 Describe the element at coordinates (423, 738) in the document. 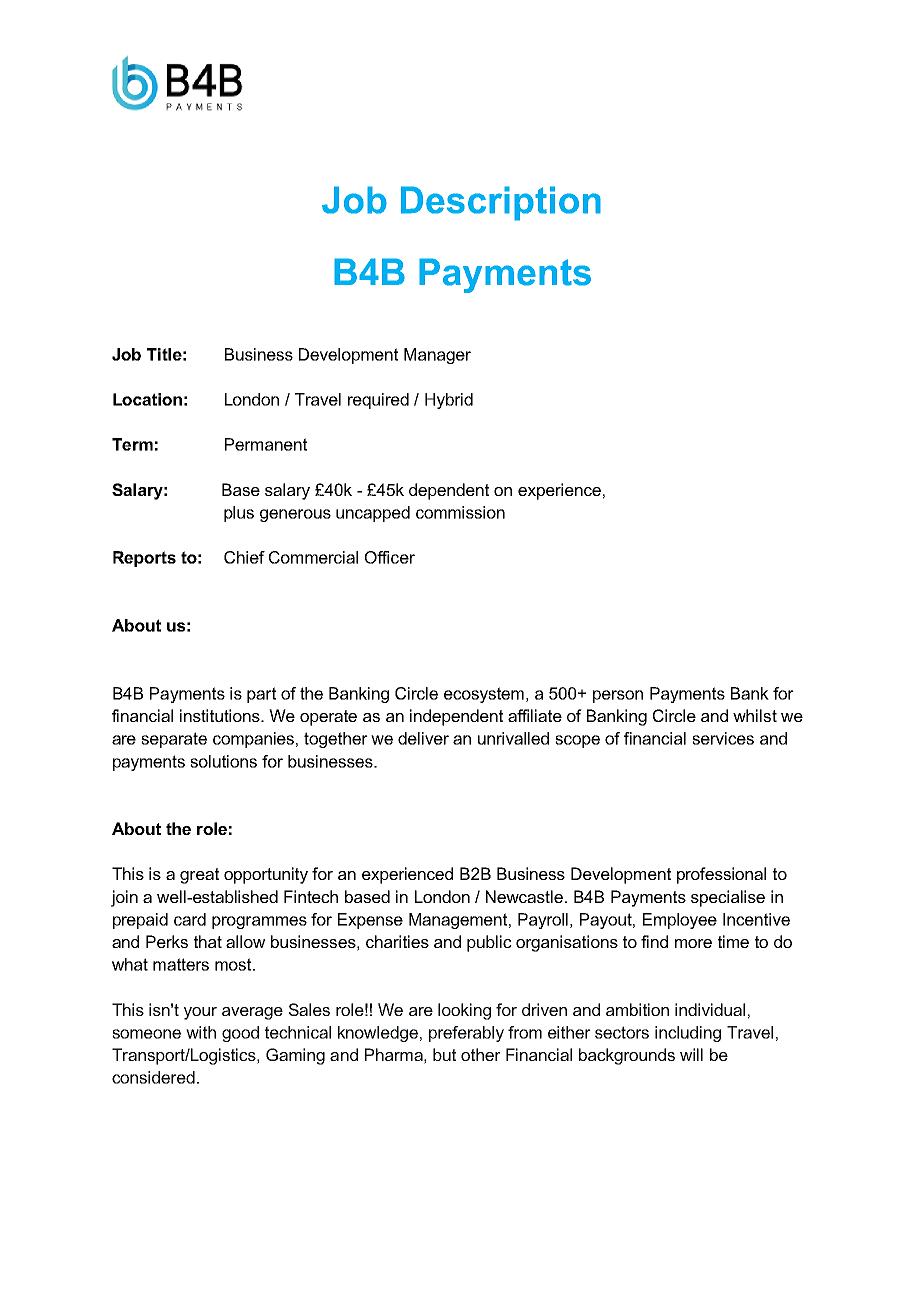

I see `deliver` at that location.
